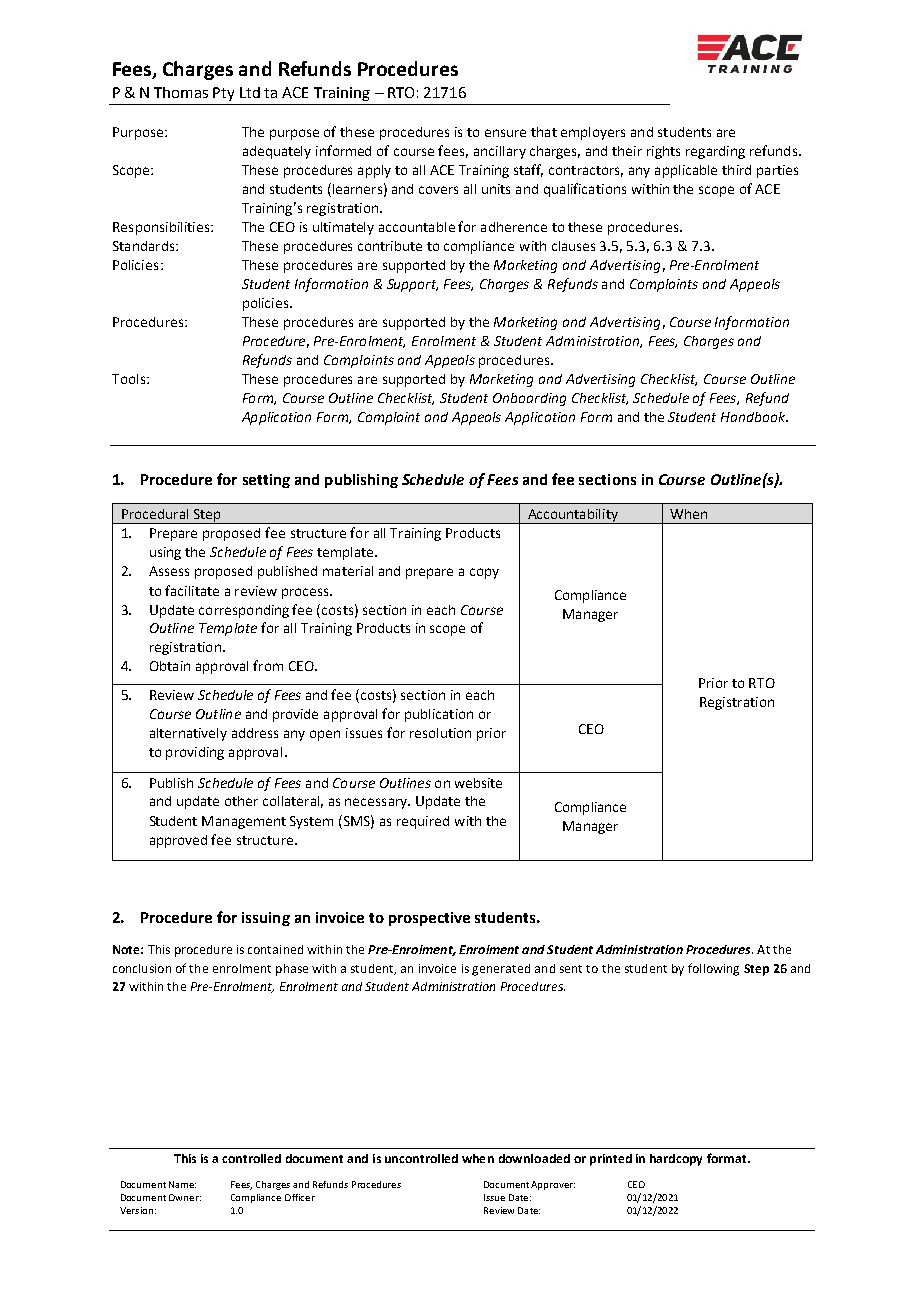 Image resolution: width=924 pixels, height=1308 pixels. Describe the element at coordinates (715, 152) in the image. I see `regarding` at that location.
